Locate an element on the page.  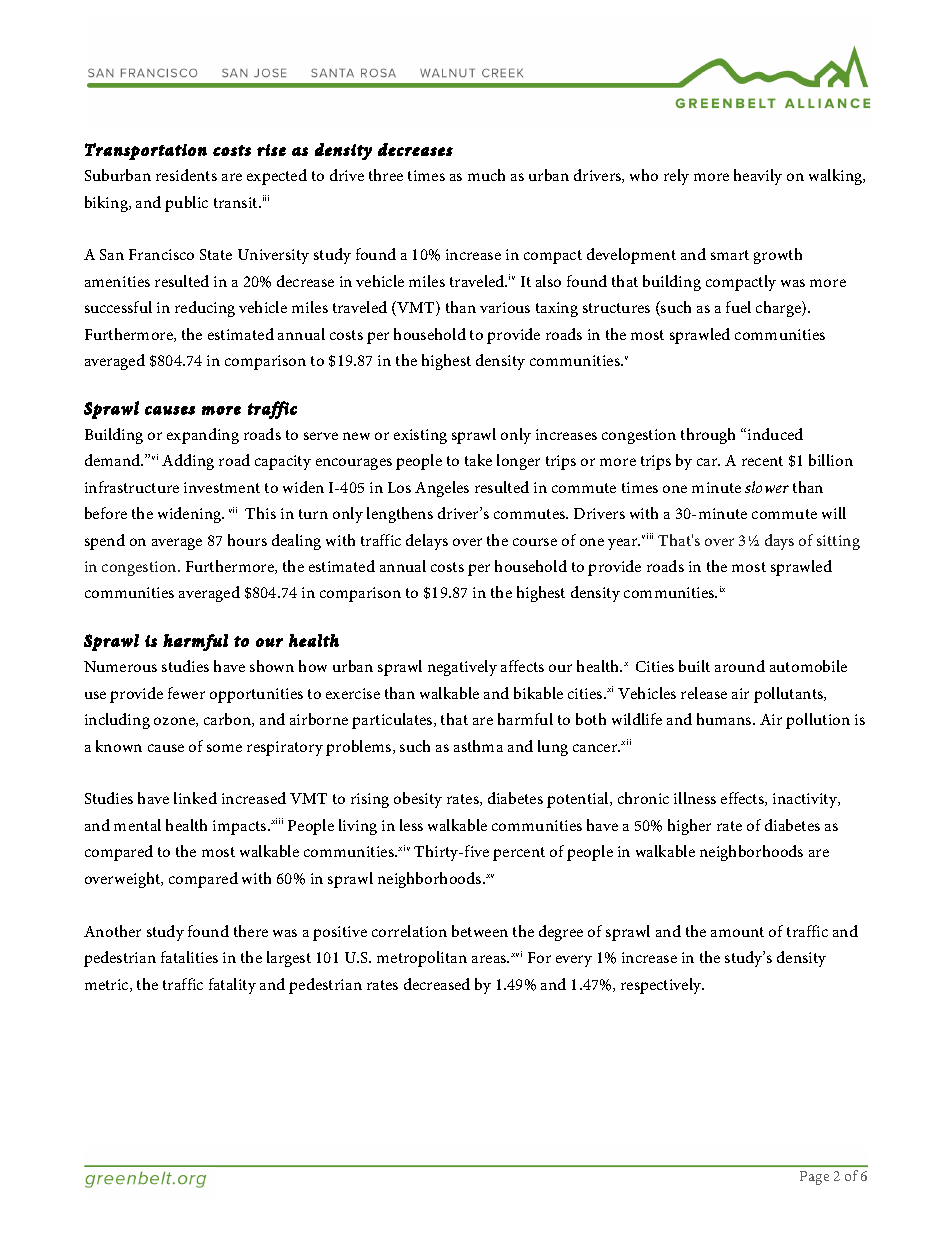
heavily is located at coordinates (758, 177).
